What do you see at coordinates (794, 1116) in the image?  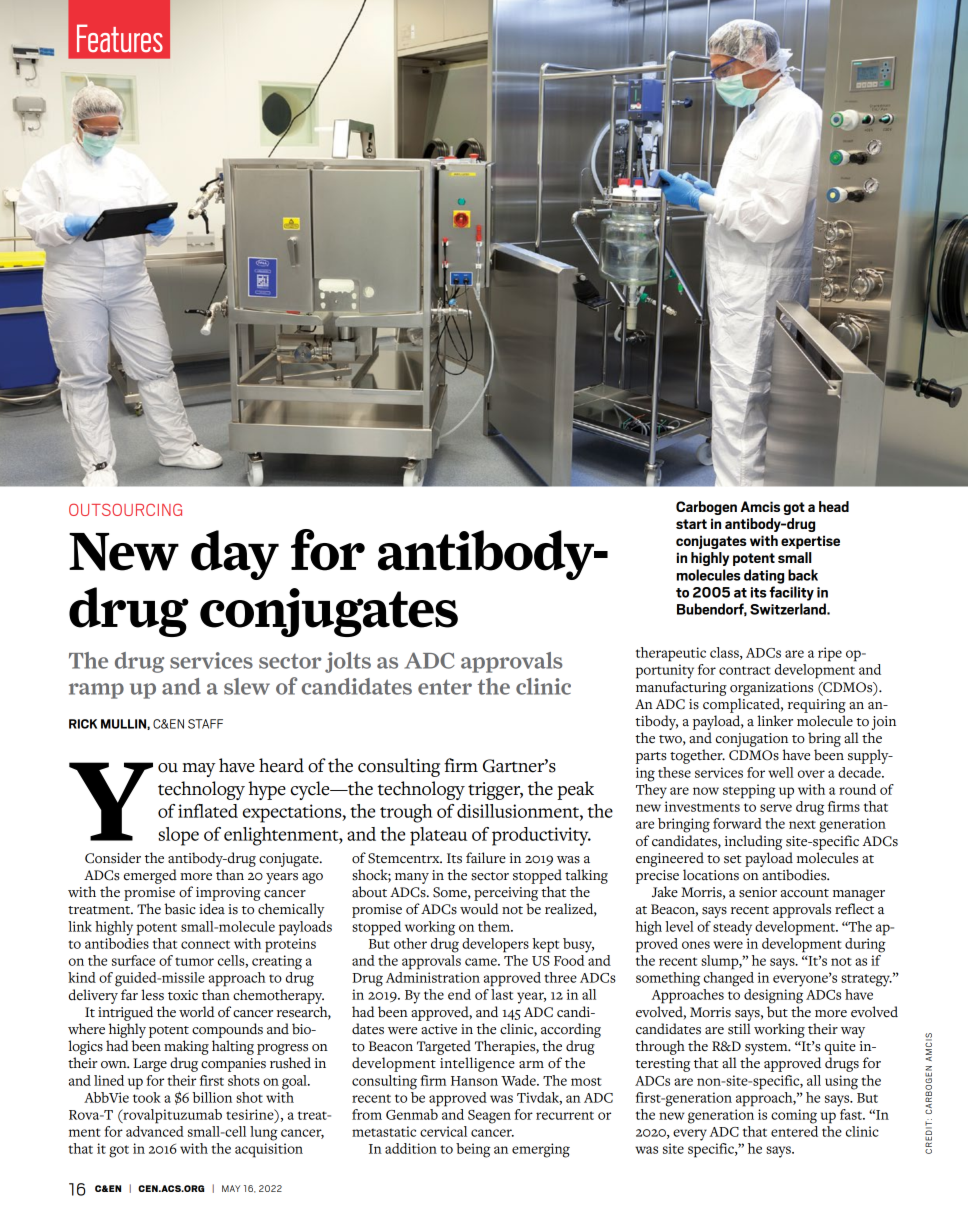 I see `coming` at bounding box center [794, 1116].
